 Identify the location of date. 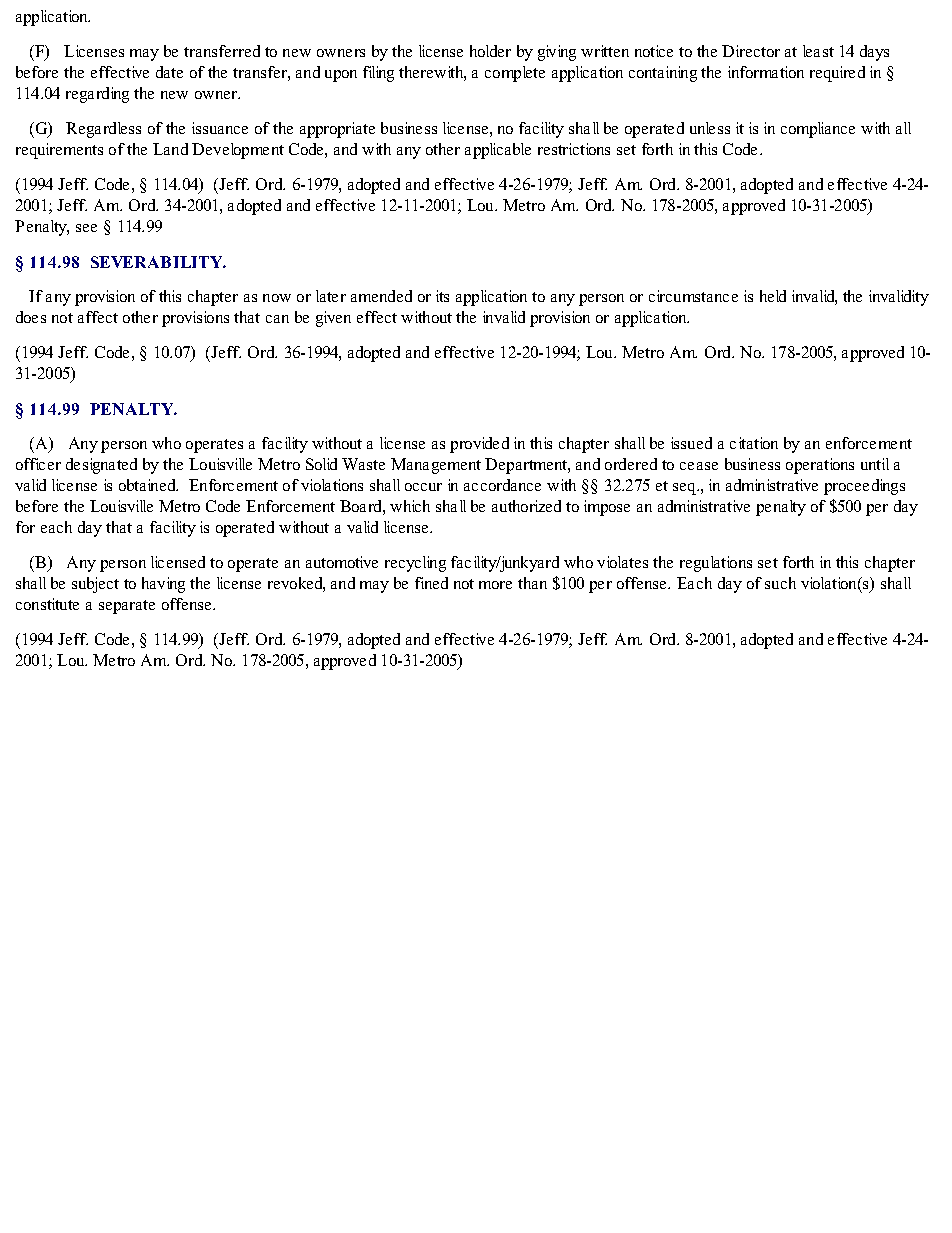
(169, 72).
